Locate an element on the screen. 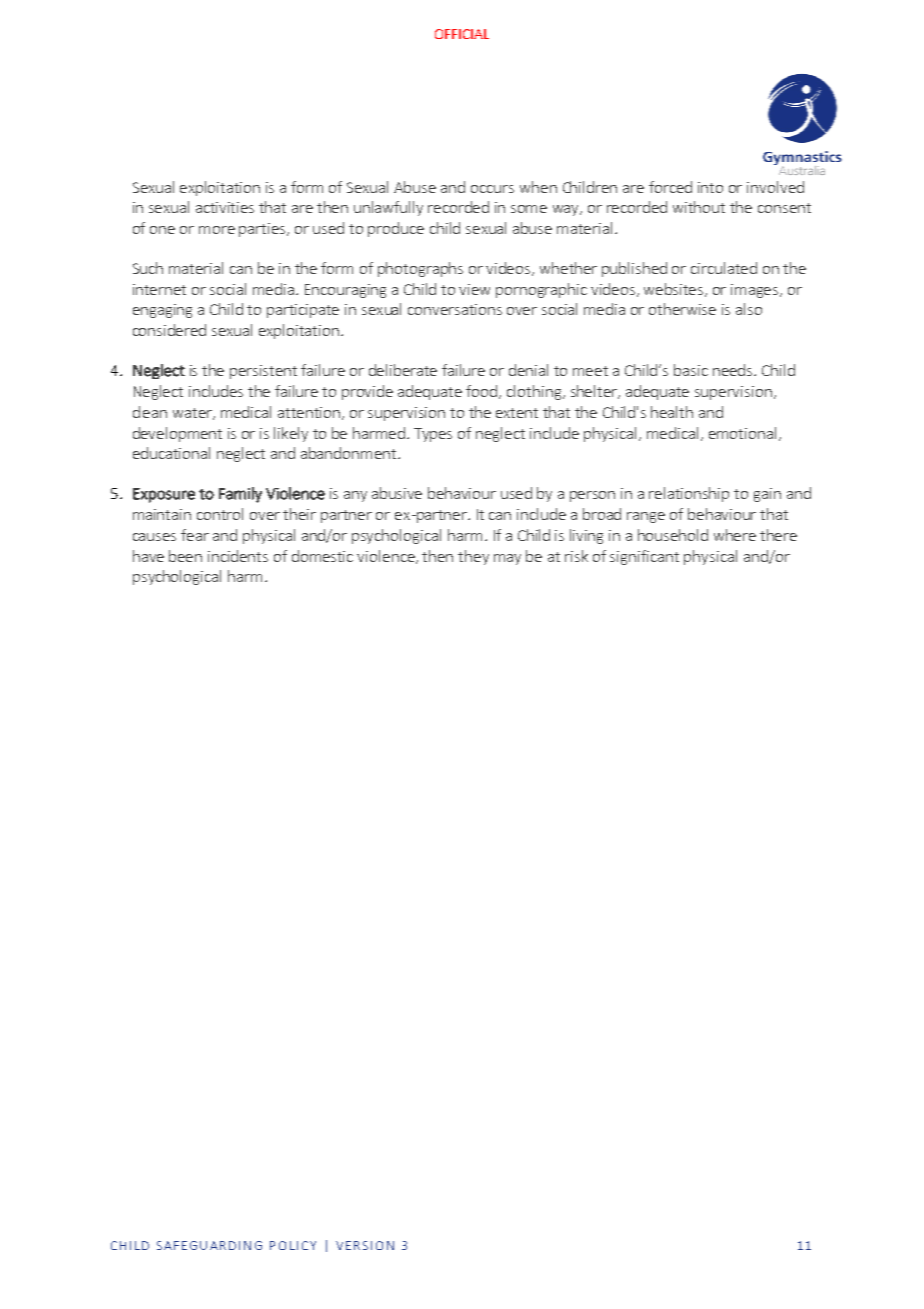  VERSION is located at coordinates (365, 1245).
